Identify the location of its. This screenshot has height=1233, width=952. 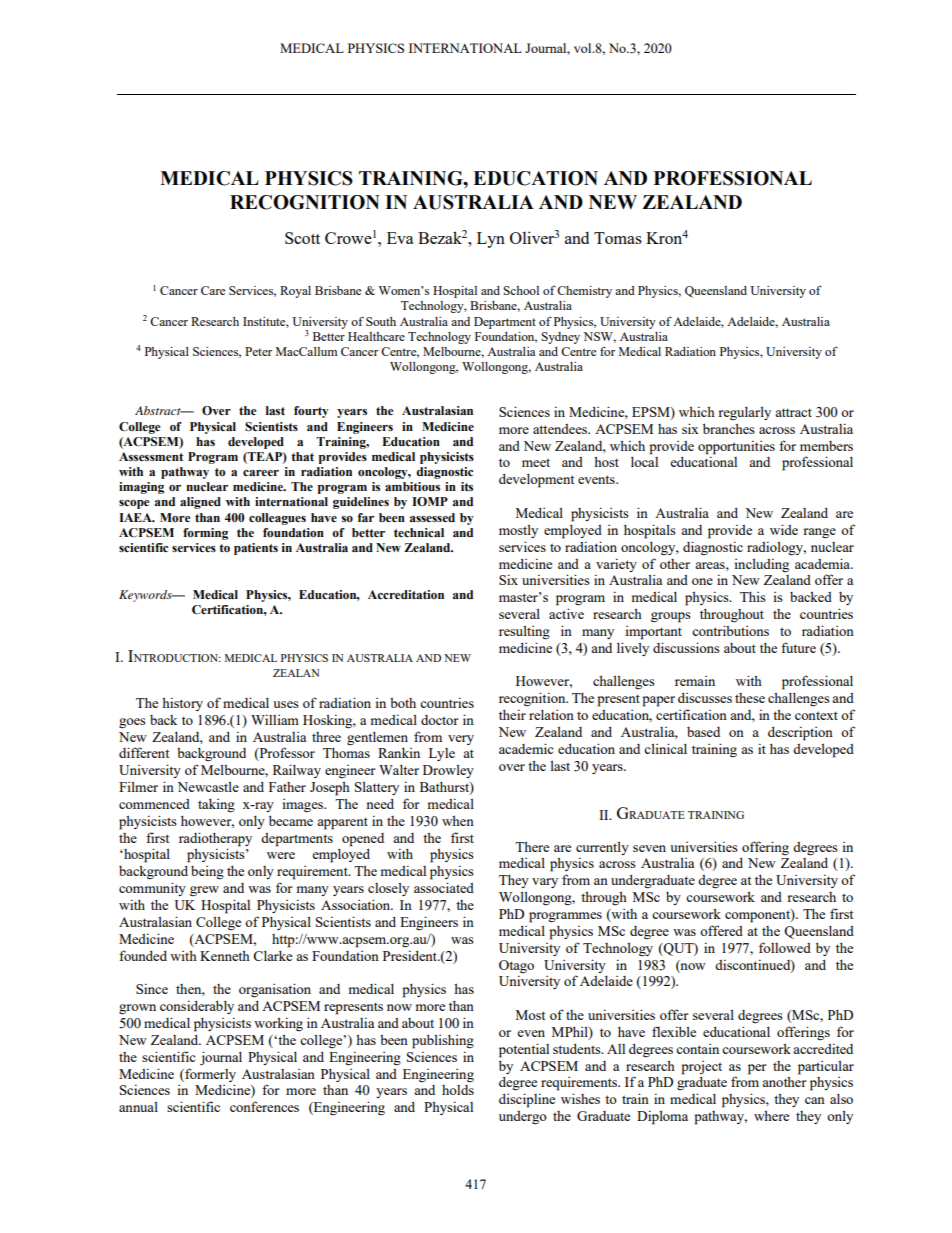
(467, 486).
